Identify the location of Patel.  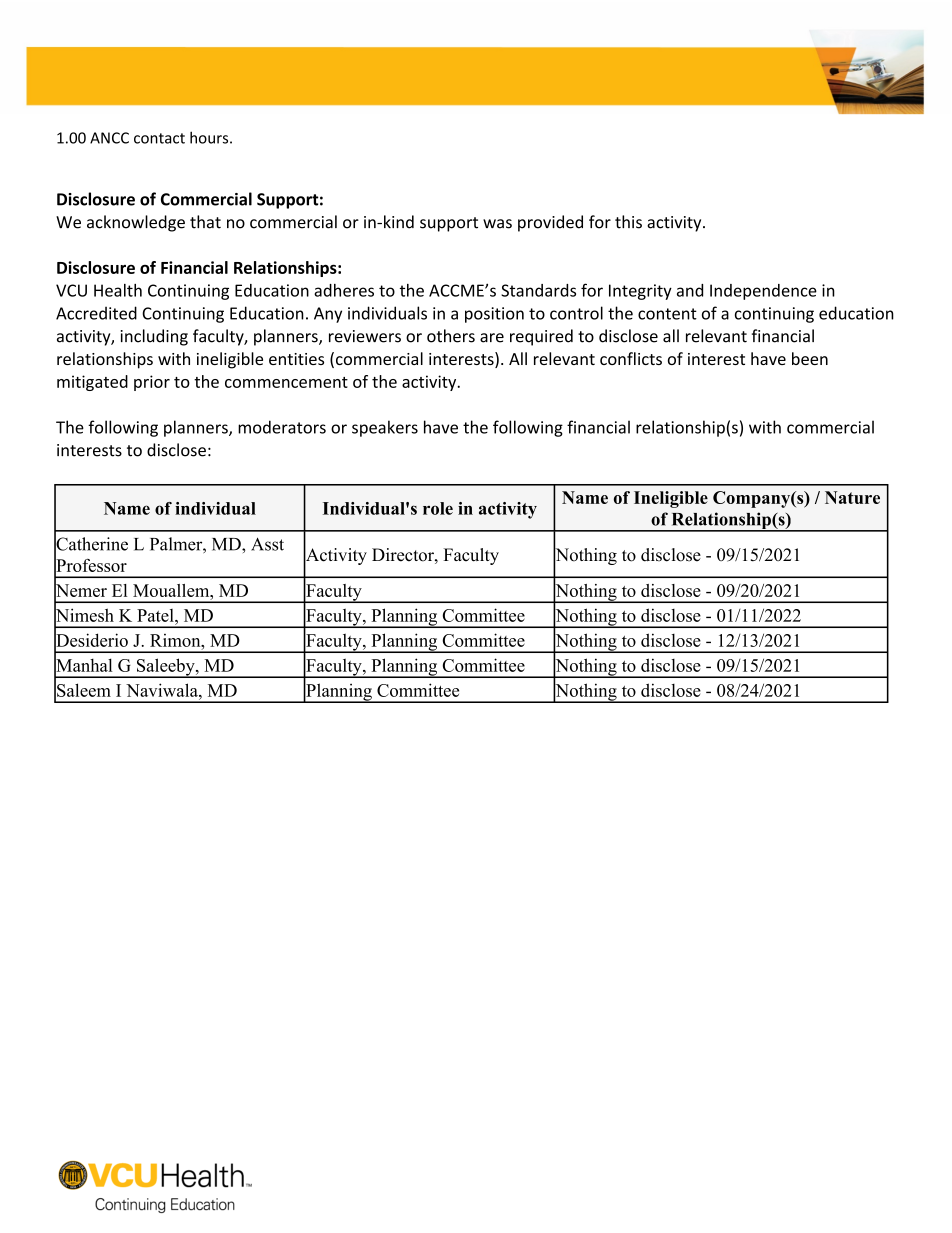
(156, 615).
